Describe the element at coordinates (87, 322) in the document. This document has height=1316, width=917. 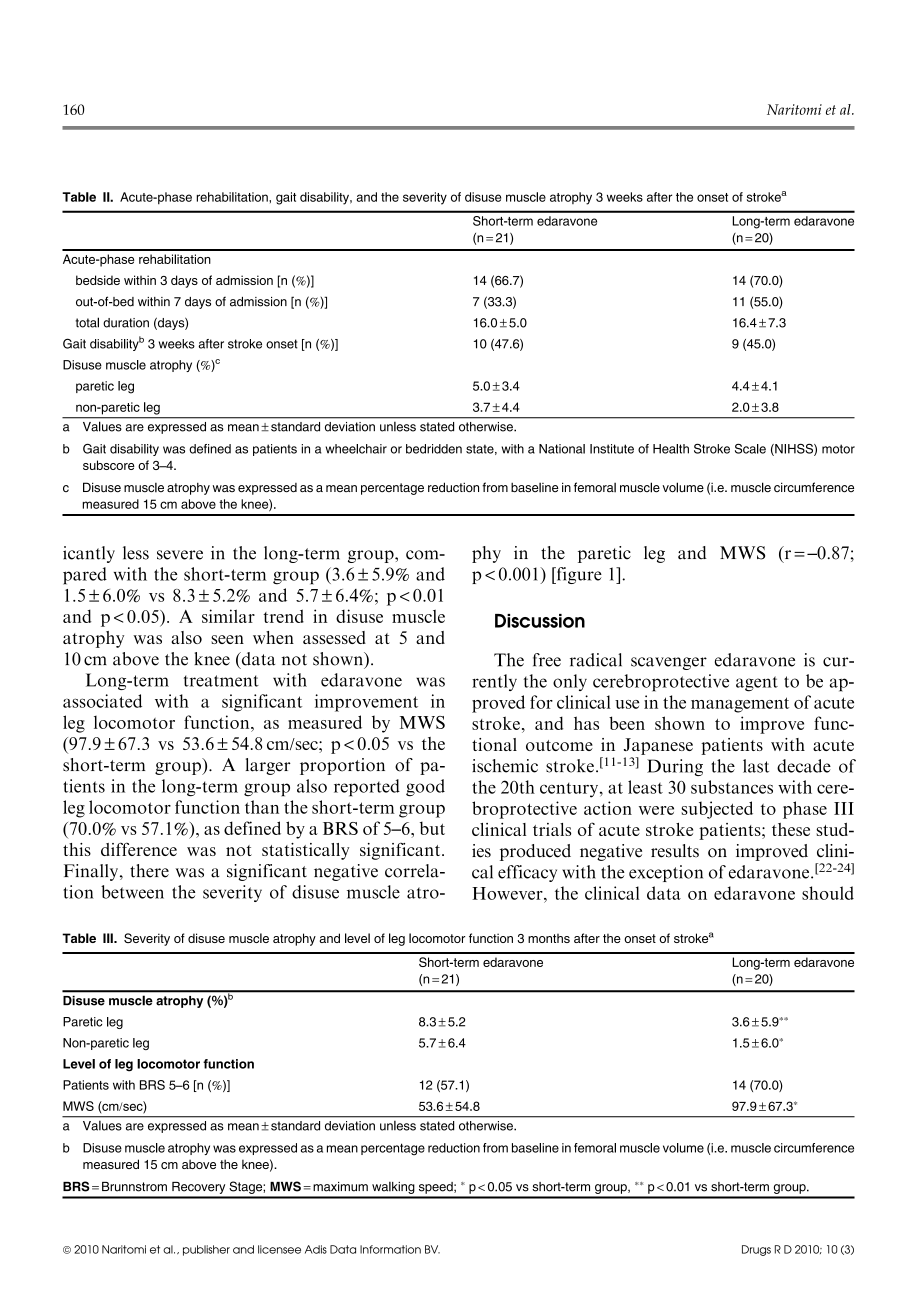
I see `total` at that location.
